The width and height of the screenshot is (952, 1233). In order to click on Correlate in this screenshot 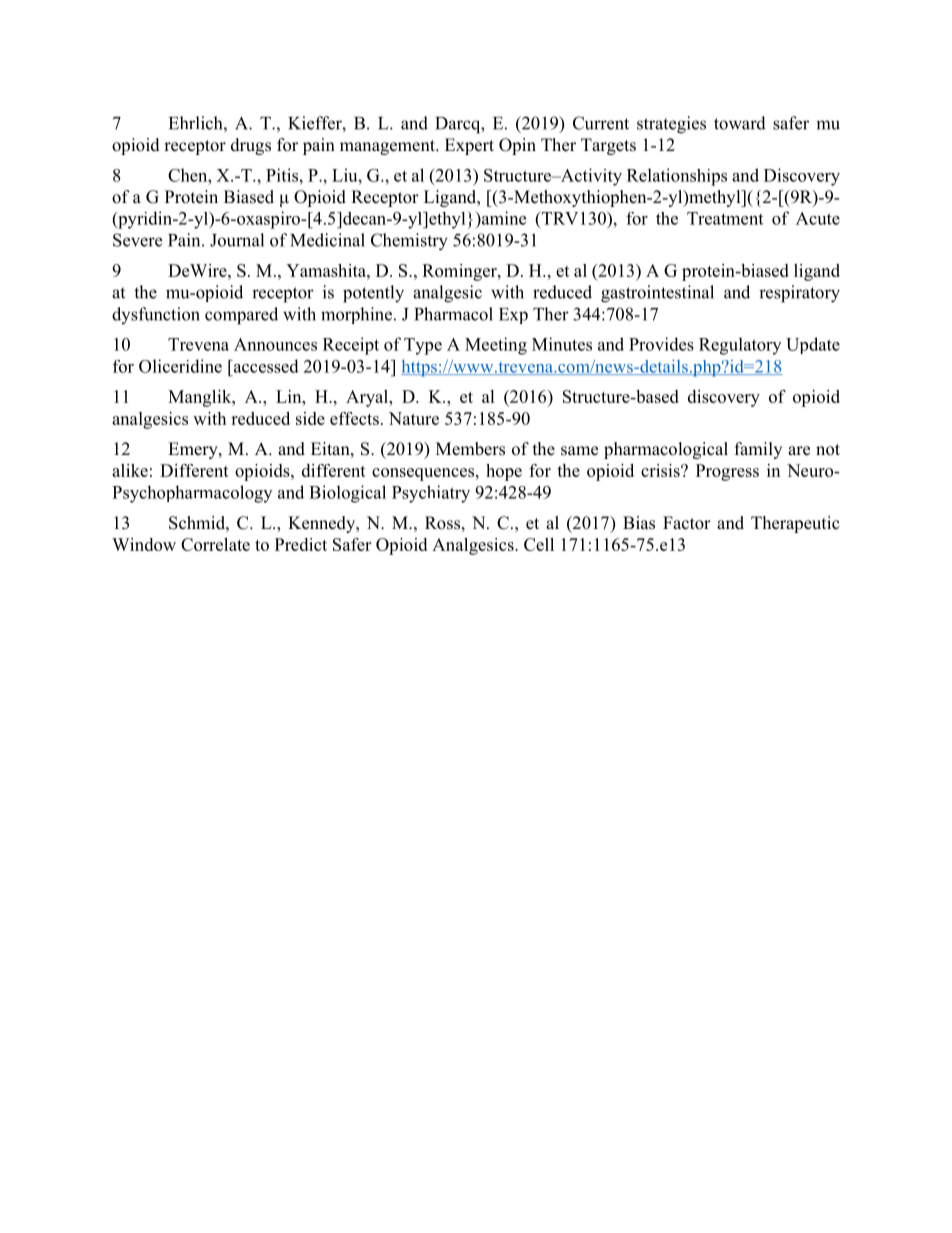, I will do `click(215, 544)`.
